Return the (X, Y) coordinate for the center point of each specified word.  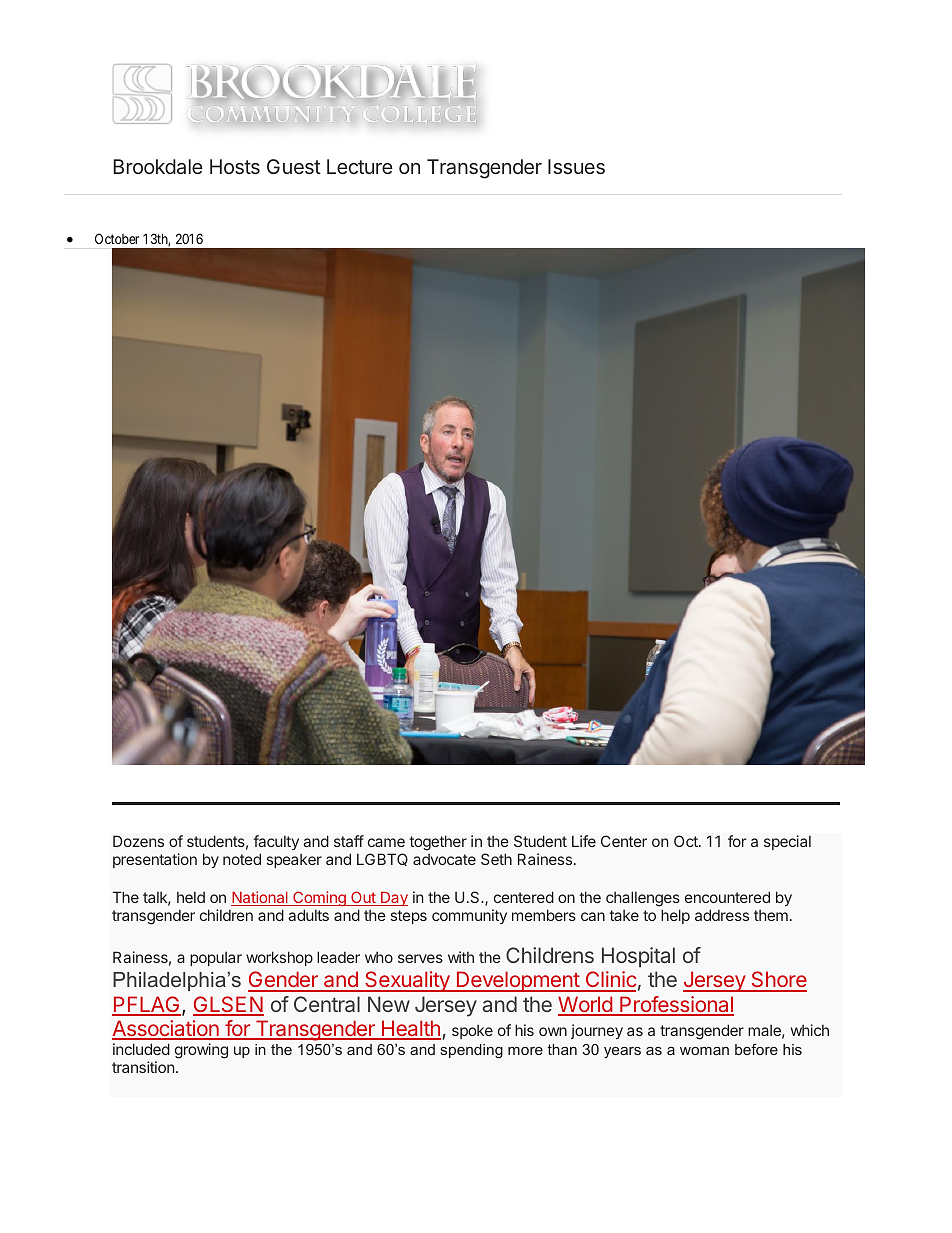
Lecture (360, 166)
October (117, 238)
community (469, 916)
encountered (727, 897)
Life (584, 841)
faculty (276, 842)
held (191, 897)
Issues (576, 166)
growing (201, 1051)
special (787, 842)
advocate (444, 859)
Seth (496, 859)
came (386, 842)
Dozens (138, 841)
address (722, 915)
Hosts (235, 166)
